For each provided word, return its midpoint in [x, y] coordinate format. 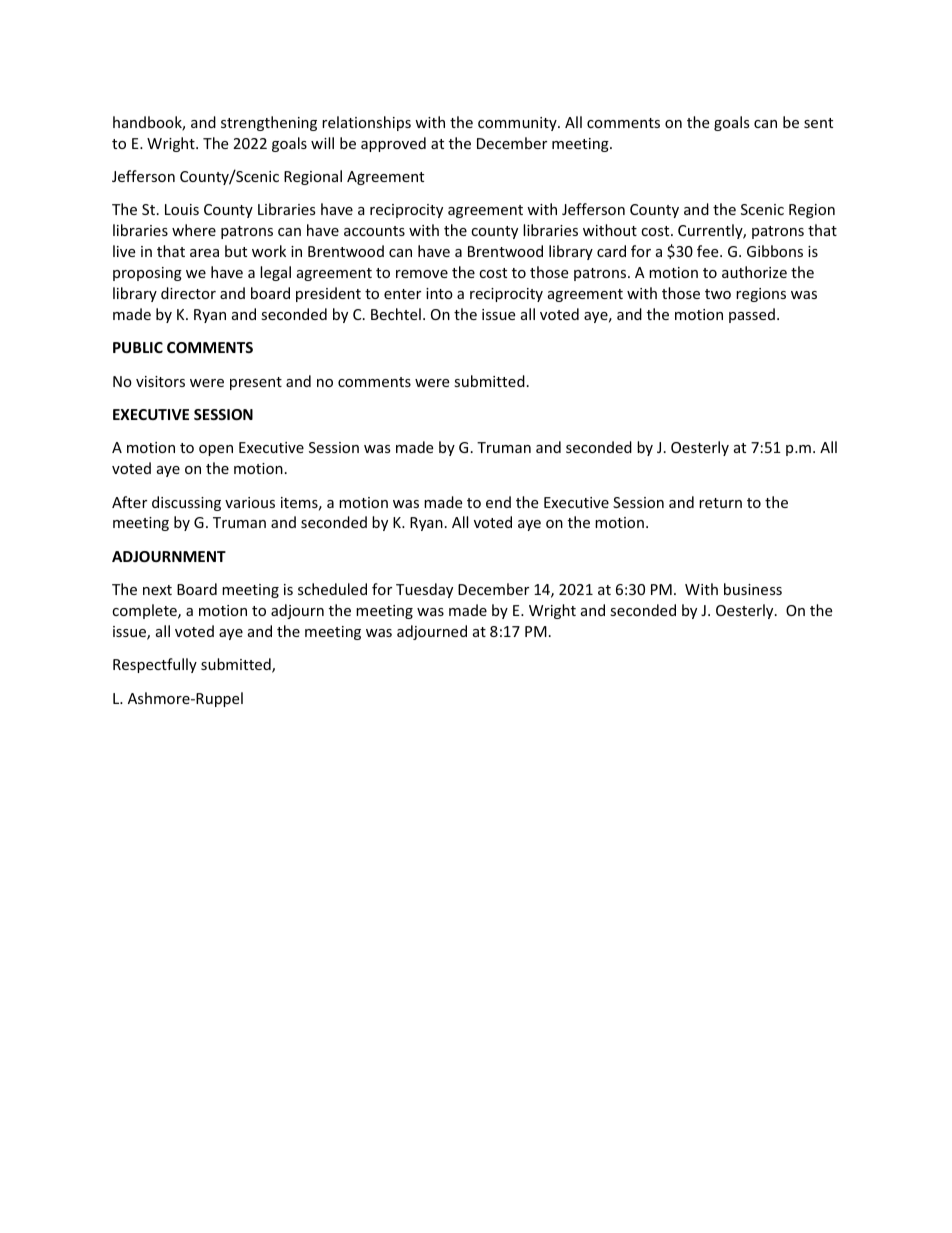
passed [752, 315]
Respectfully [155, 665]
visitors [160, 381]
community [518, 124]
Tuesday [424, 590]
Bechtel [396, 314]
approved [393, 144]
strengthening [269, 123]
